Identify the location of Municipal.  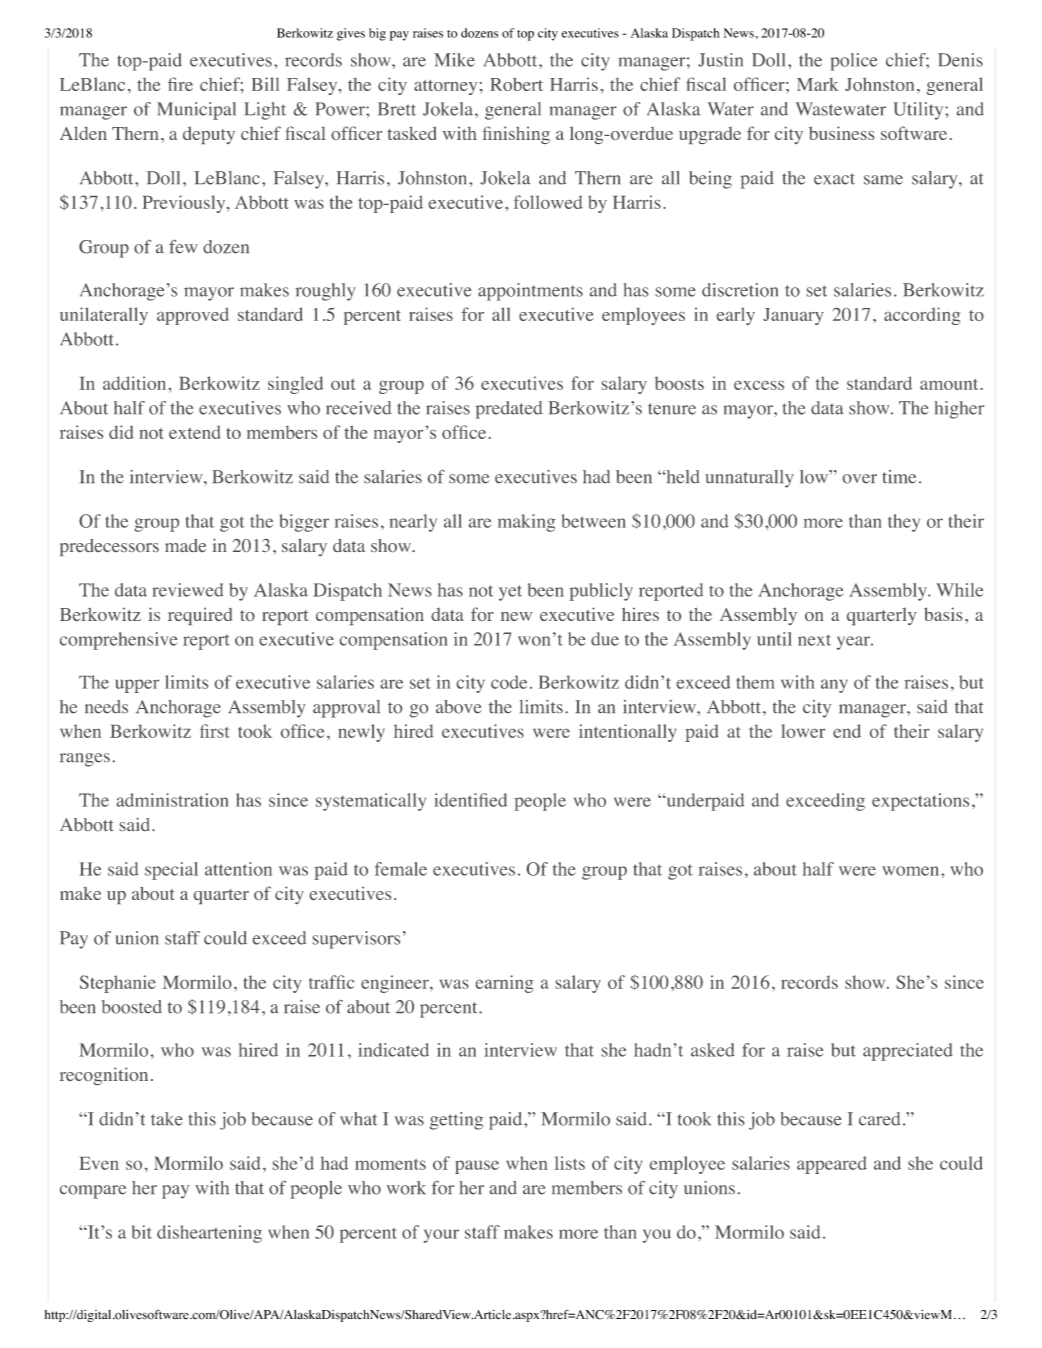
(196, 111).
